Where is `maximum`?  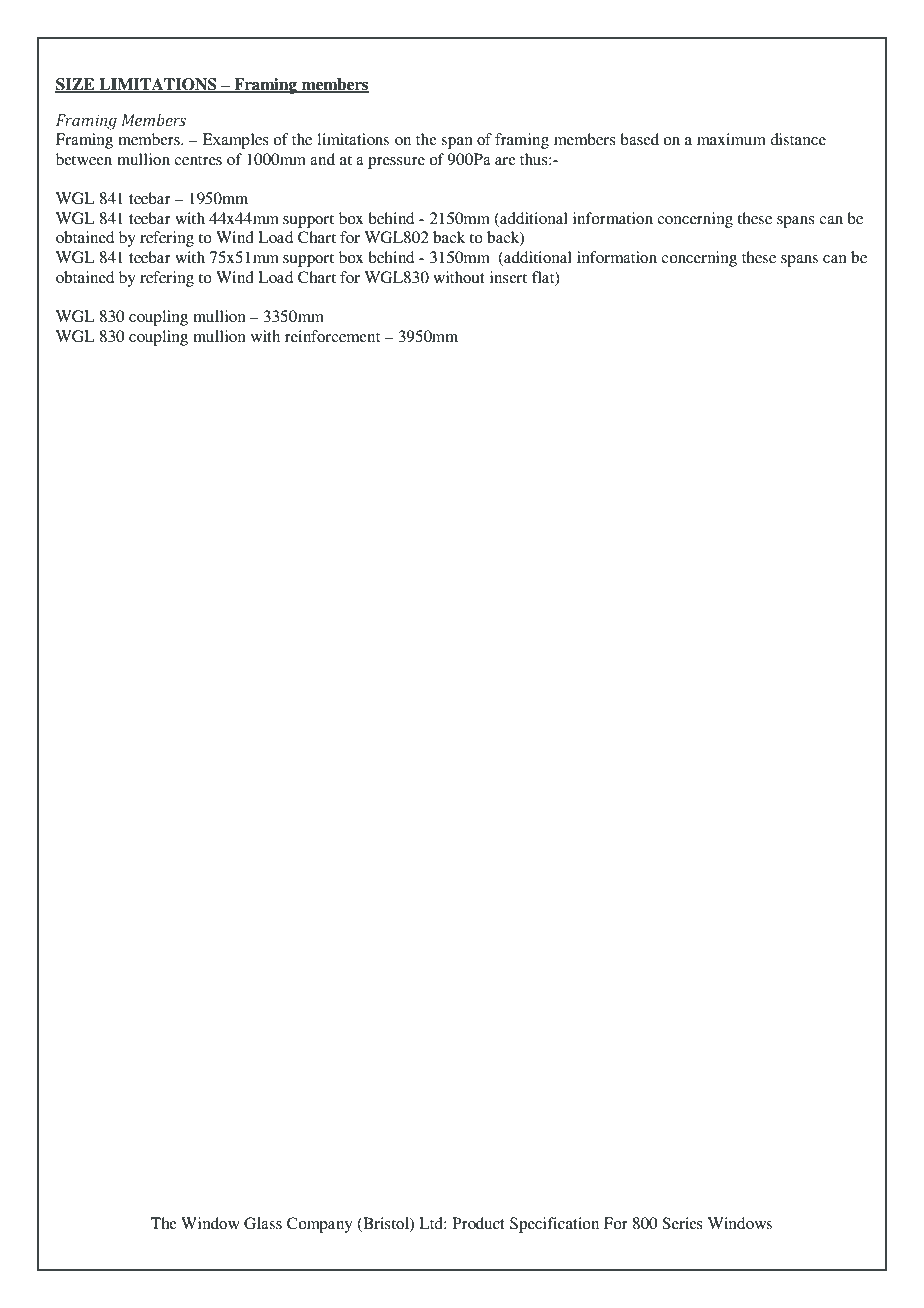
maximum is located at coordinates (731, 139).
